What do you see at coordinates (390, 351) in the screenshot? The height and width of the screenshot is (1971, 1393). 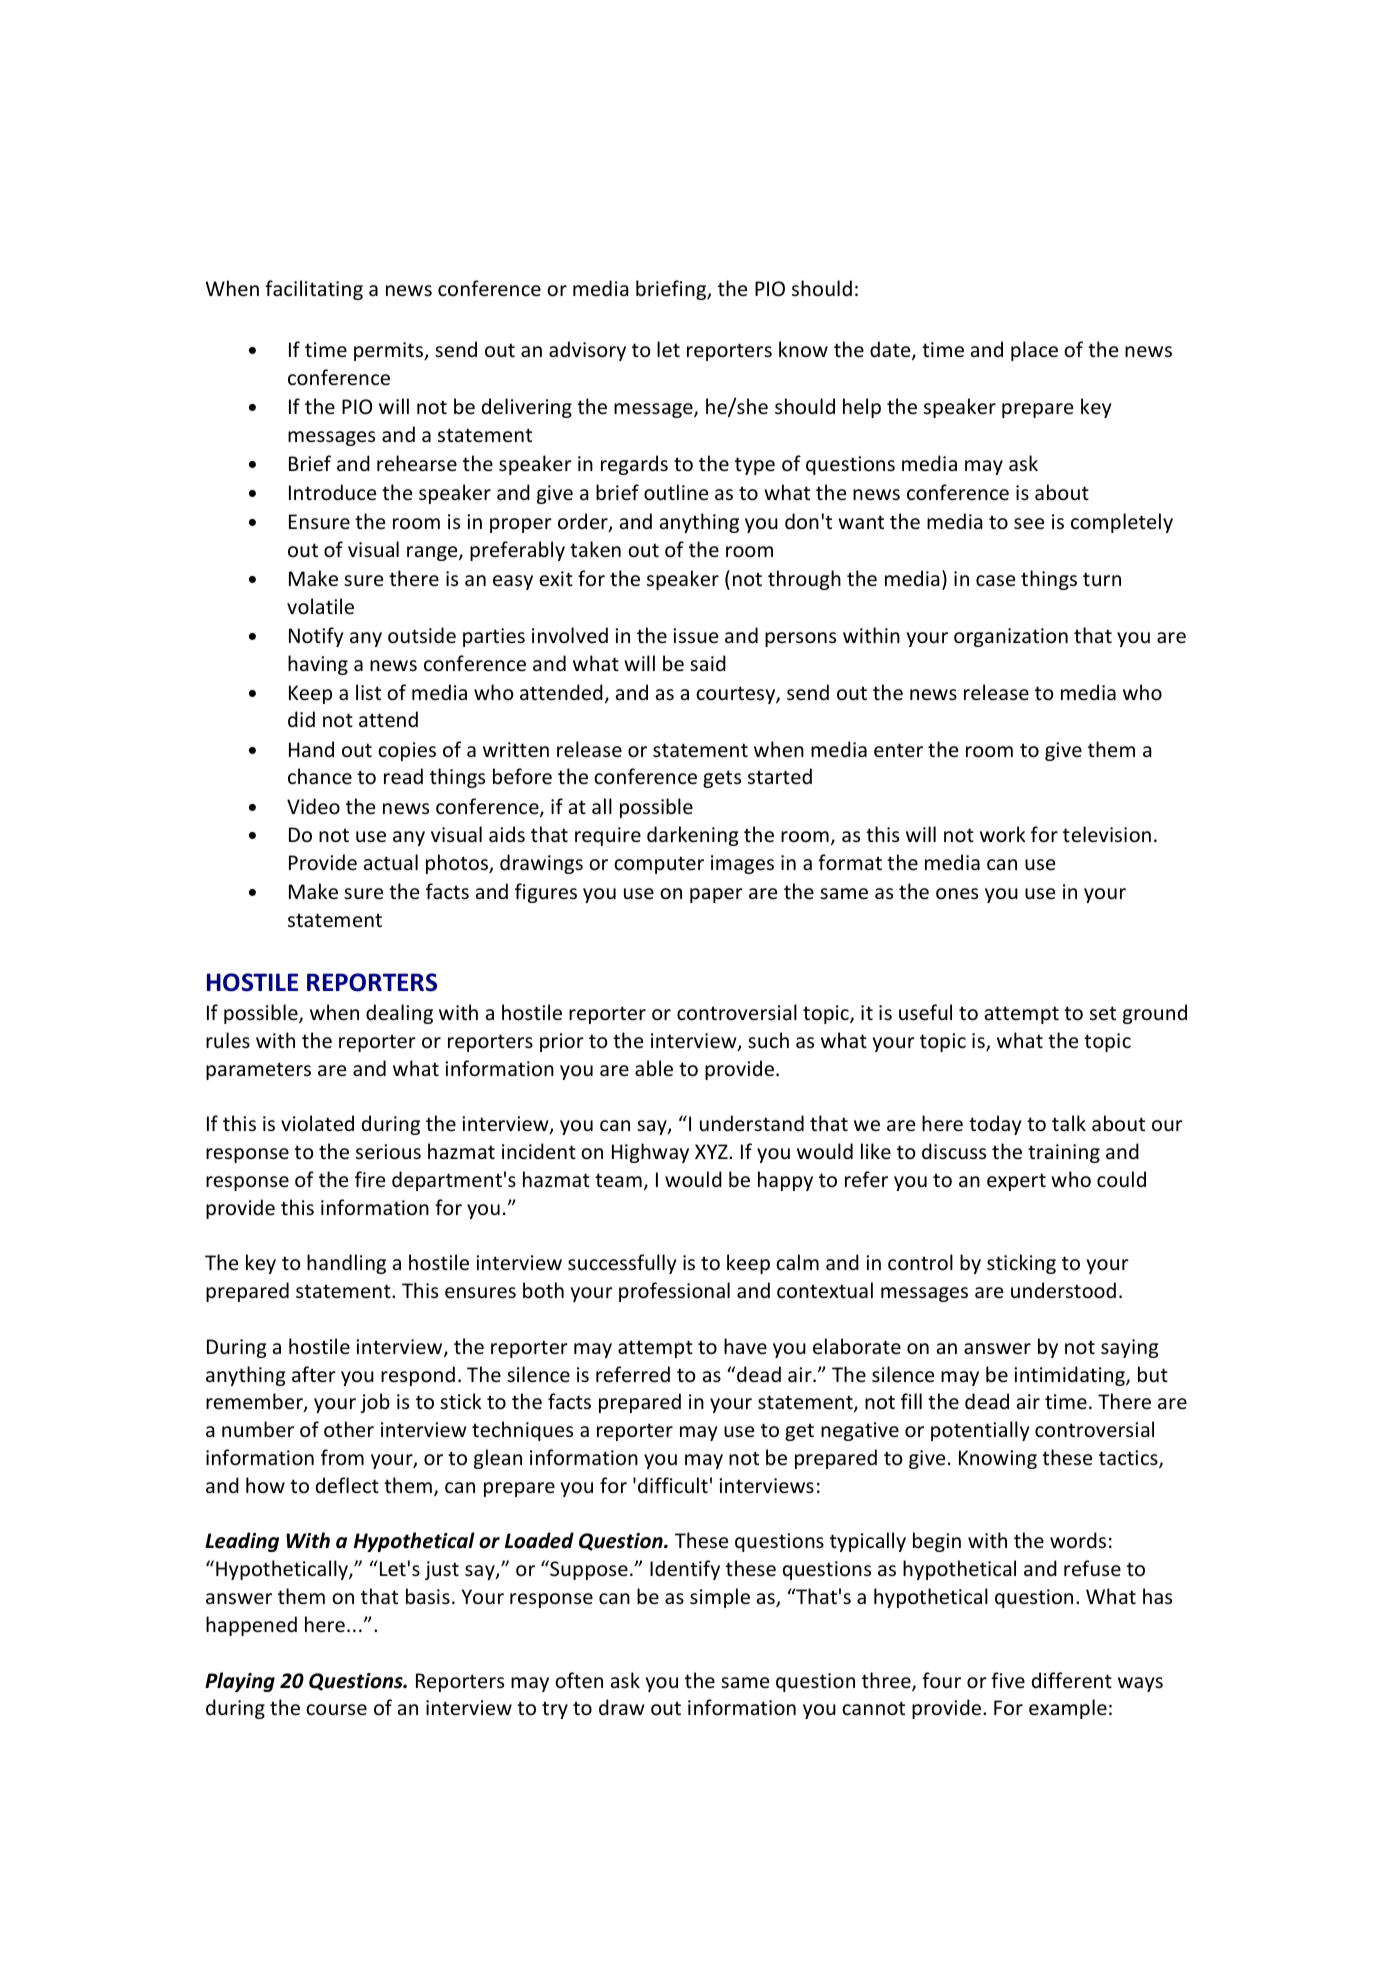 I see `permits` at bounding box center [390, 351].
